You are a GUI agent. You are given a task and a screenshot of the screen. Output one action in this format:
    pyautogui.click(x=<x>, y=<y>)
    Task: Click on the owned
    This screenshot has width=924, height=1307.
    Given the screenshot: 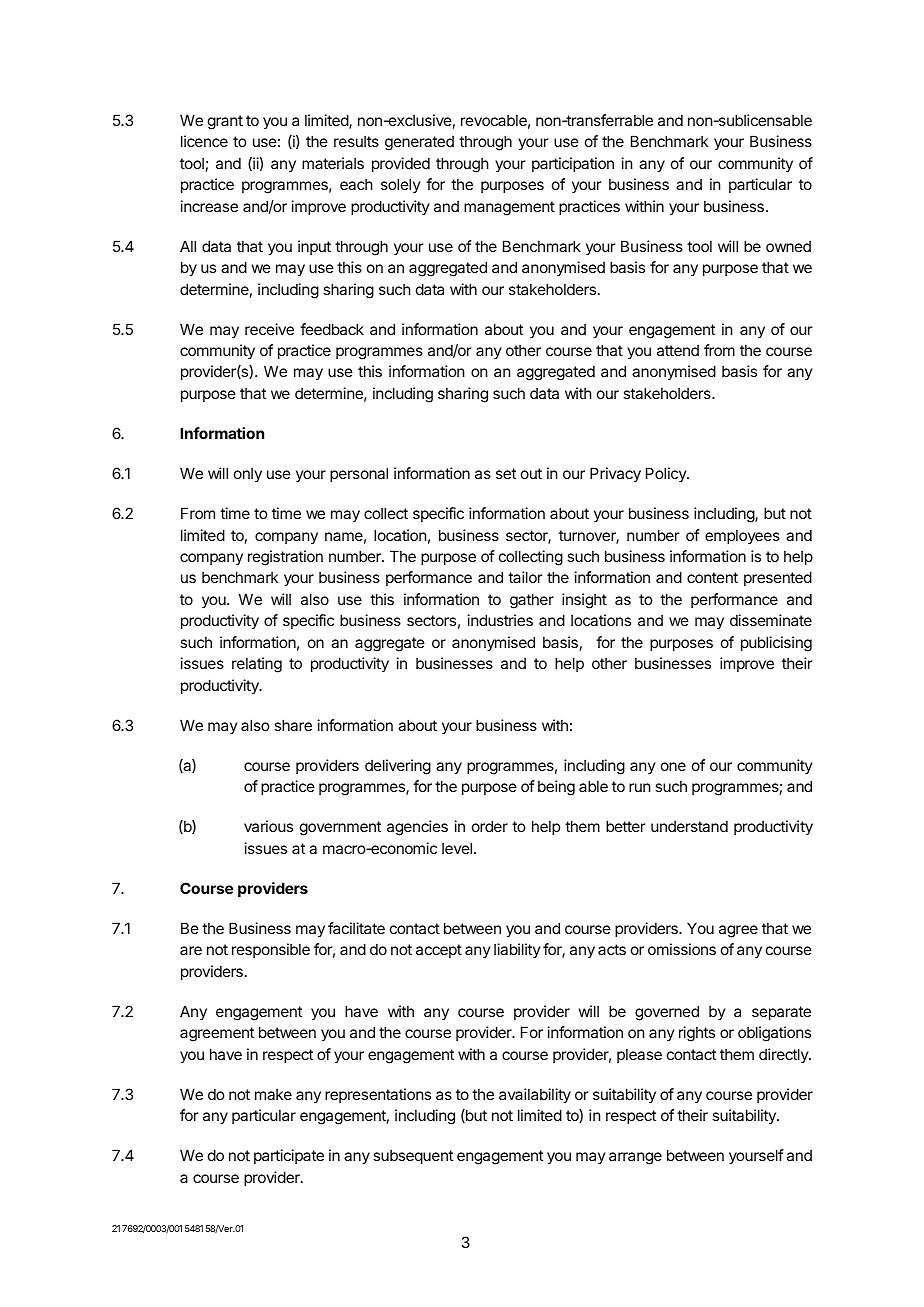 What is the action you would take?
    pyautogui.click(x=788, y=246)
